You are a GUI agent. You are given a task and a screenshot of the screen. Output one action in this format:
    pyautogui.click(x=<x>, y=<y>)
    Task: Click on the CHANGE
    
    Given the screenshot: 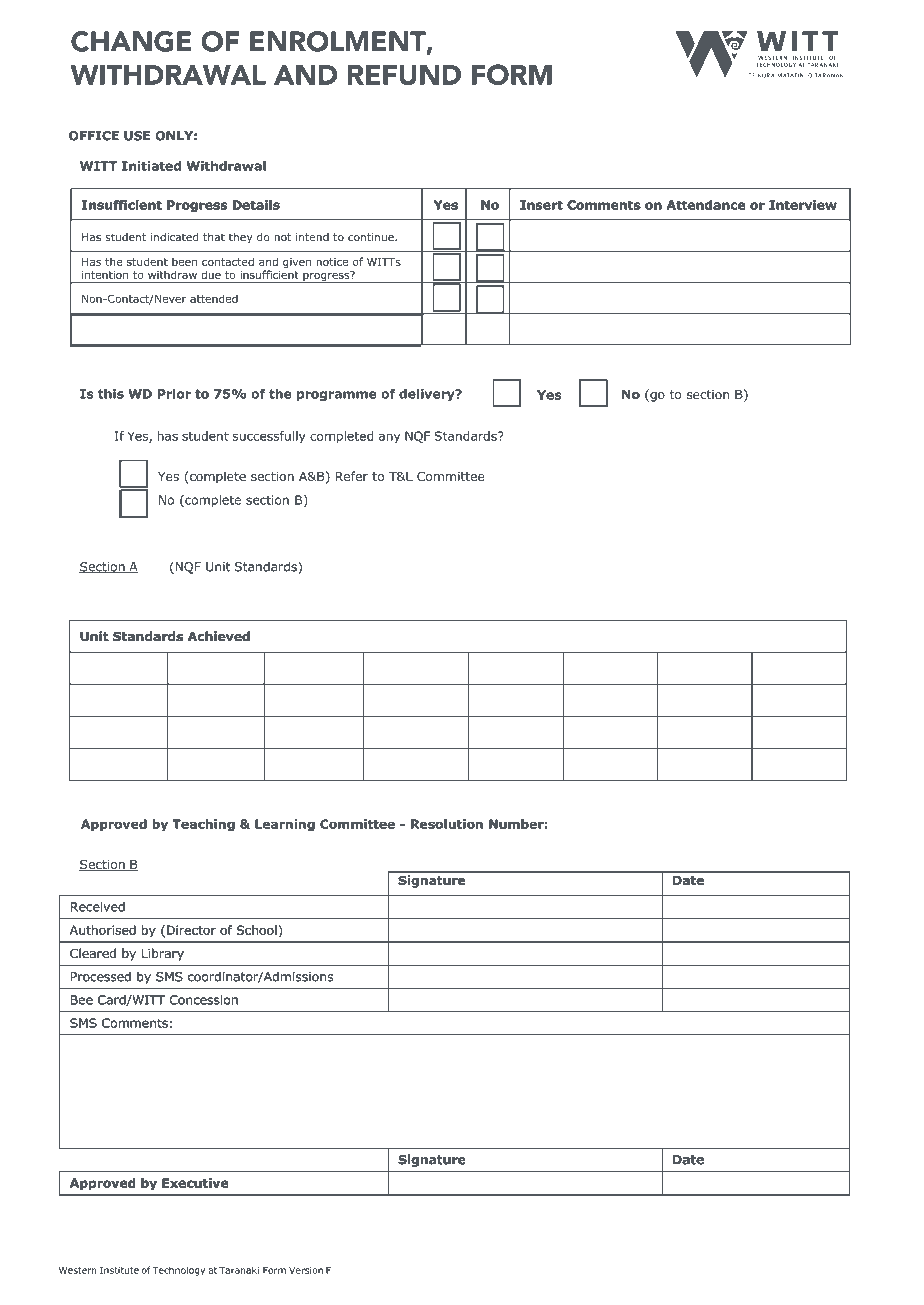 What is the action you would take?
    pyautogui.click(x=131, y=41)
